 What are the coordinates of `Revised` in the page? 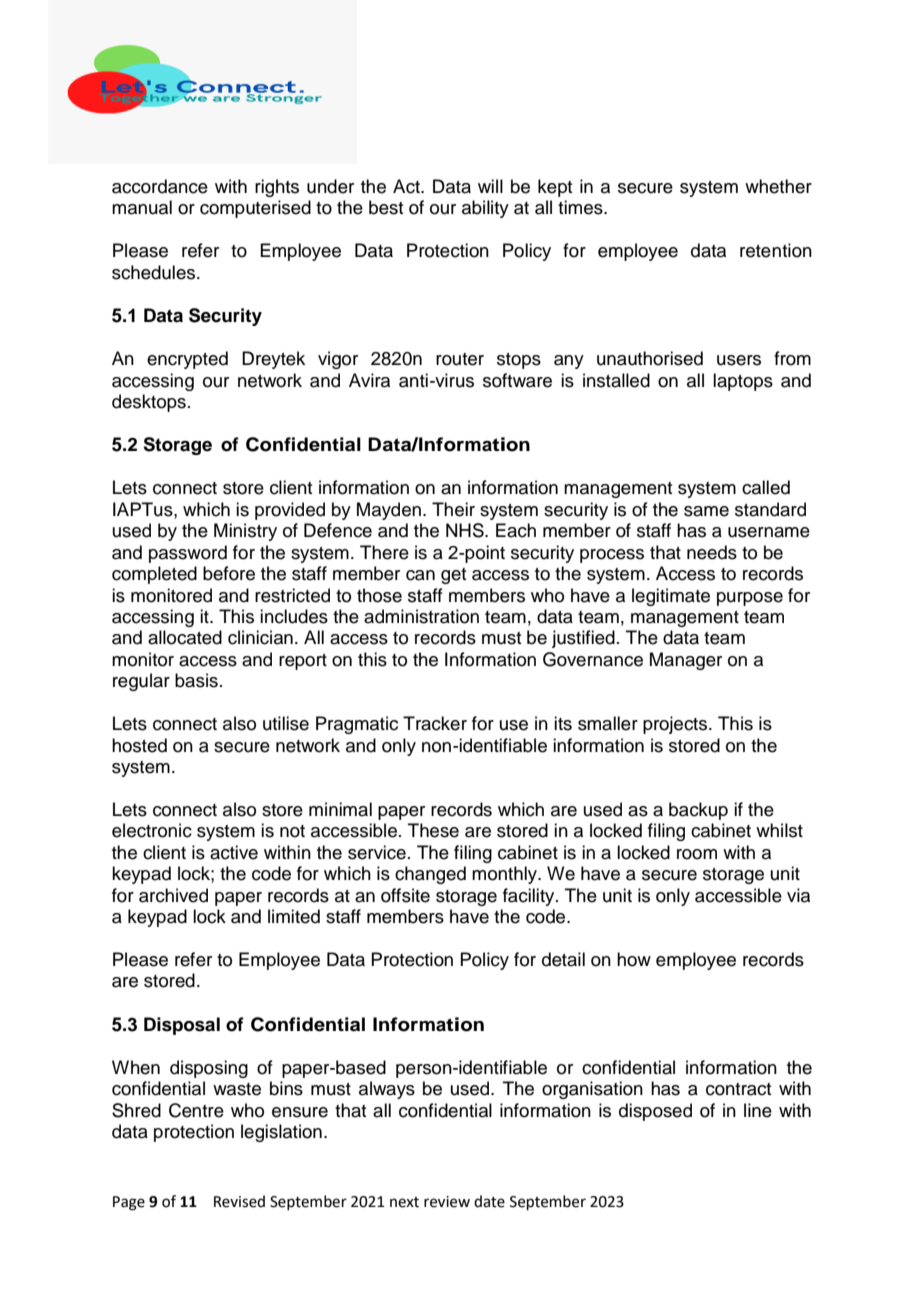 It's located at (239, 1201).
